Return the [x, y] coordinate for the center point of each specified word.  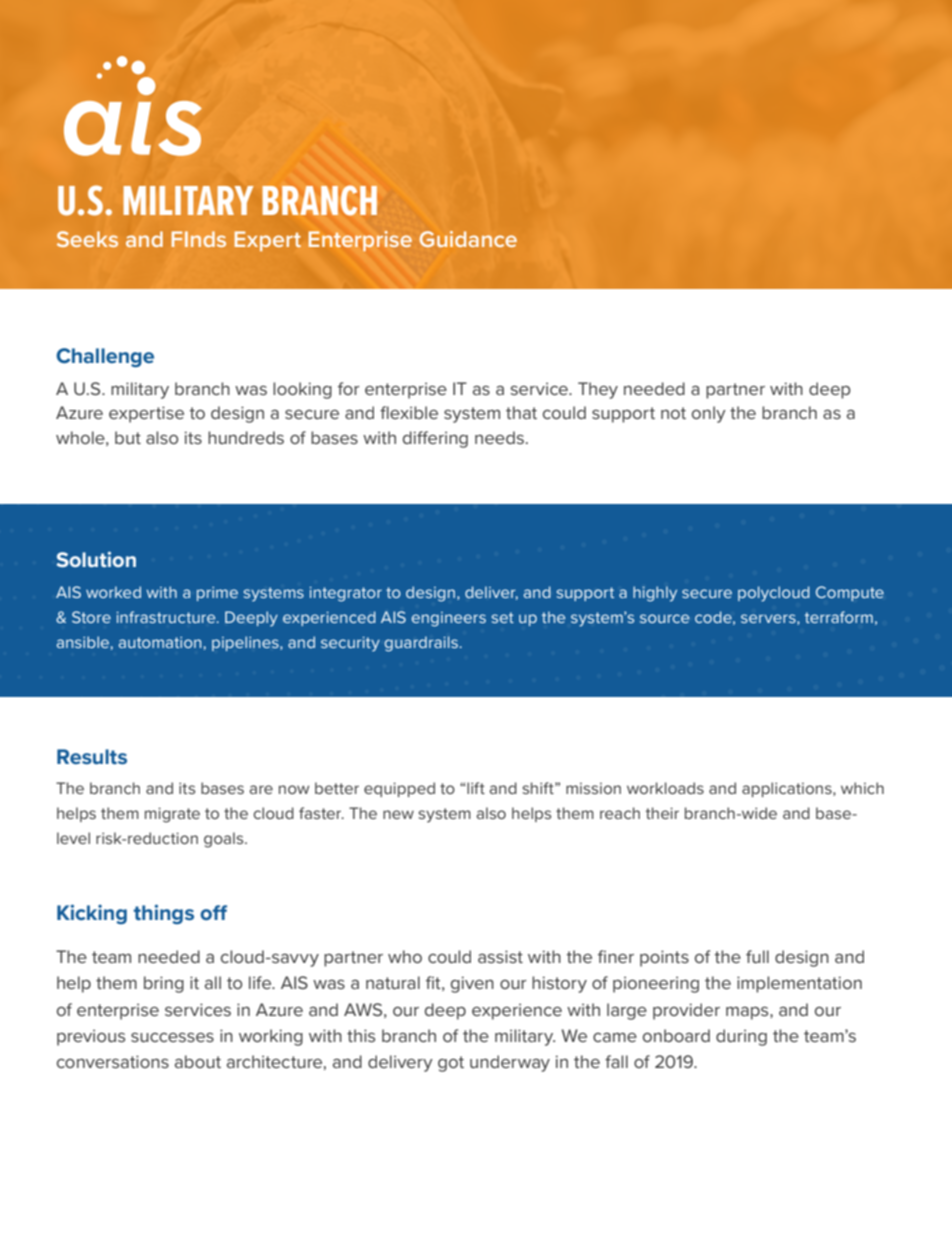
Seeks [87, 239]
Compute [850, 593]
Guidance [468, 239]
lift [475, 788]
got [451, 1064]
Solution [96, 559]
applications [788, 789]
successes [172, 1037]
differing [435, 439]
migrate [172, 815]
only [709, 414]
